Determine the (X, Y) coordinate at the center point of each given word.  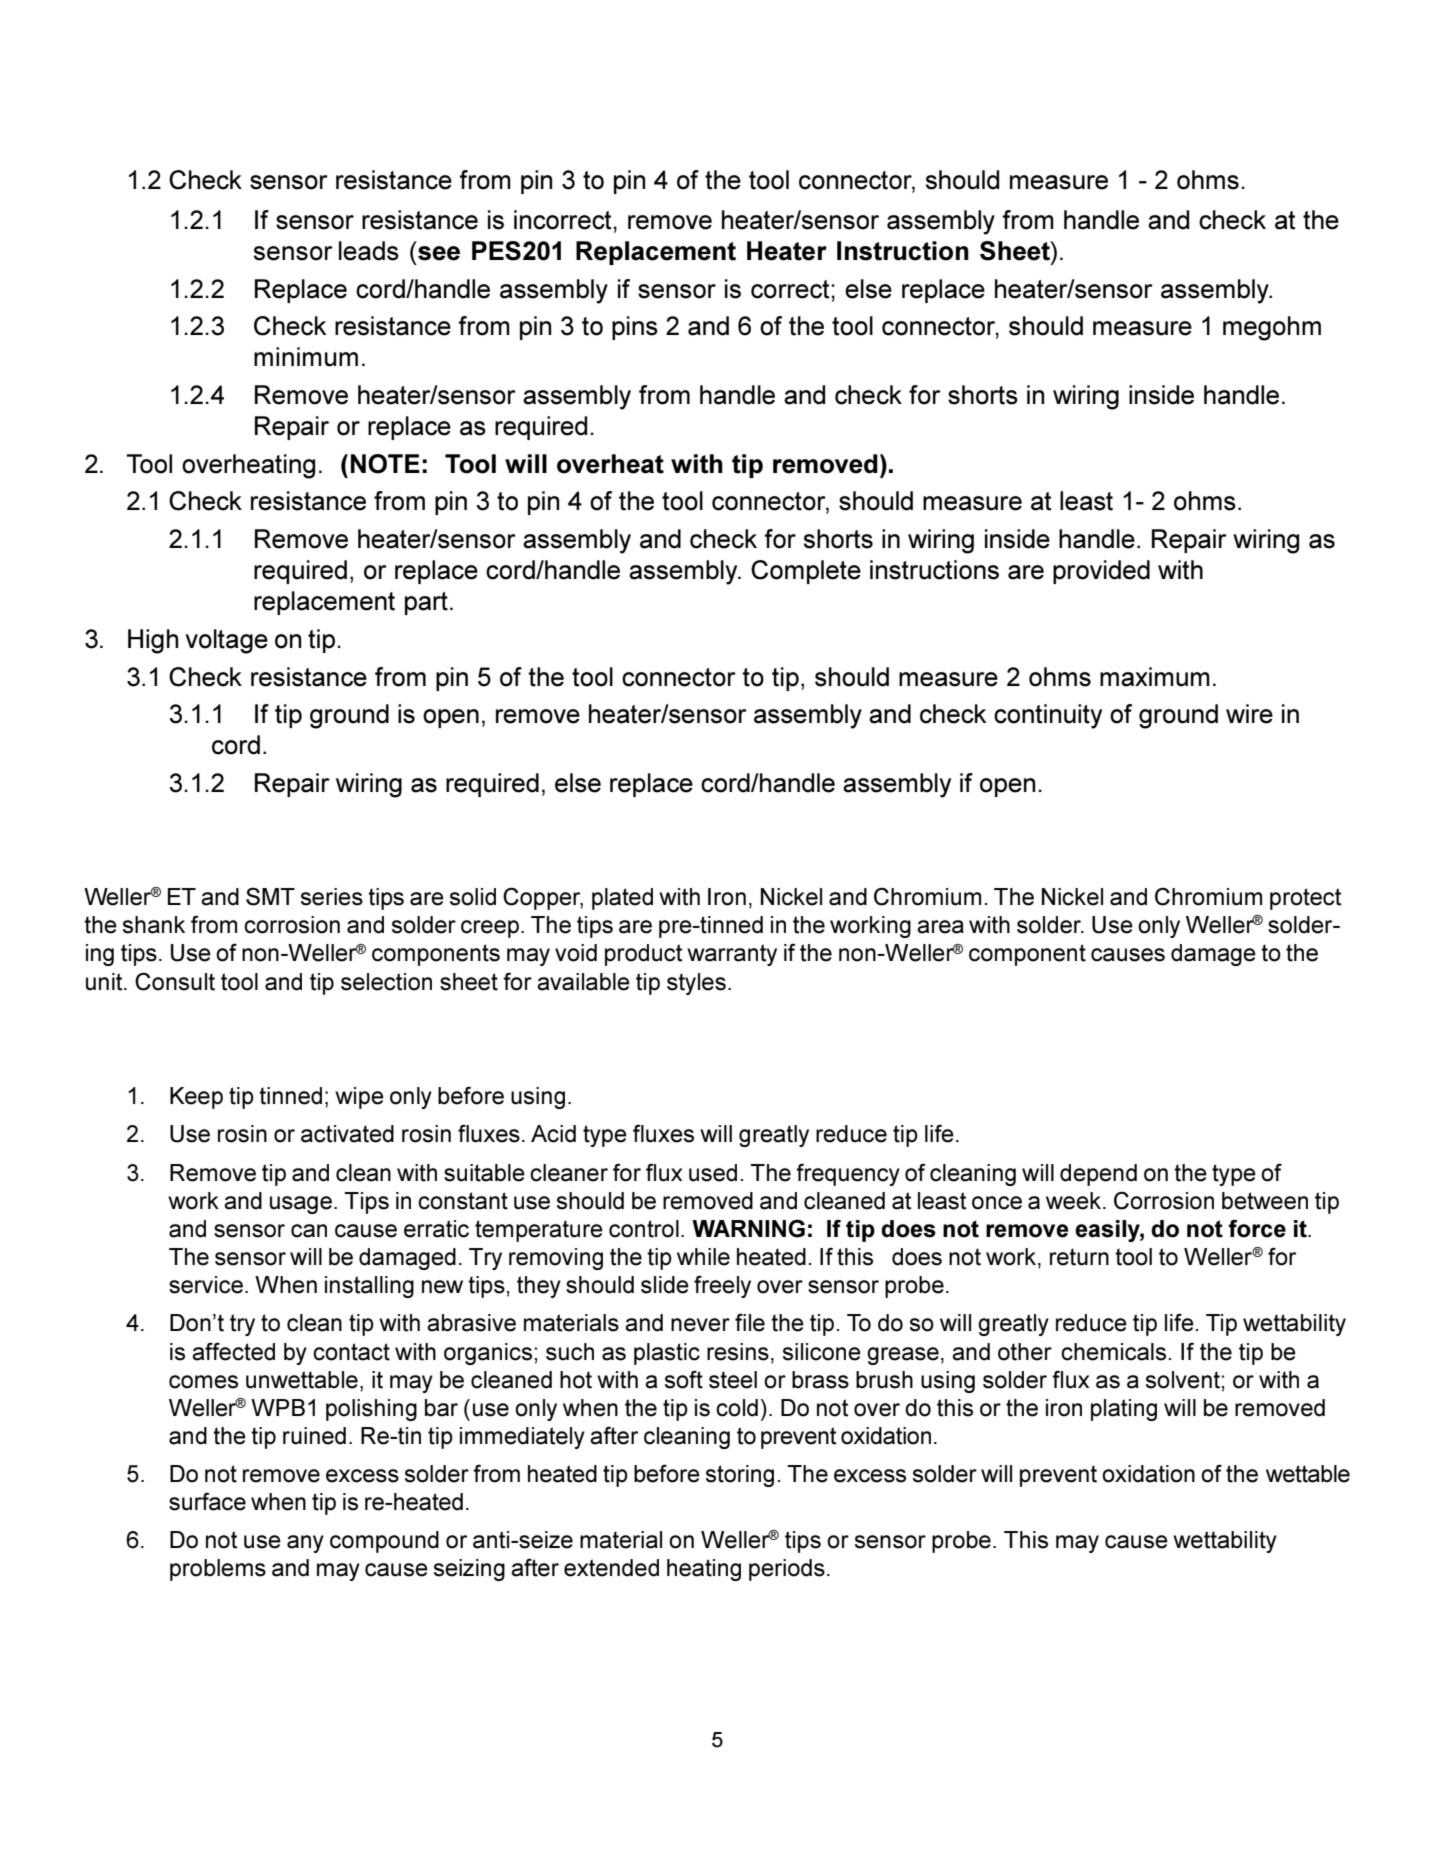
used (713, 1173)
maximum (1155, 677)
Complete (806, 572)
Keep (196, 1098)
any (305, 1544)
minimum (306, 357)
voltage (226, 641)
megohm (1272, 328)
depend (1098, 1175)
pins (635, 328)
